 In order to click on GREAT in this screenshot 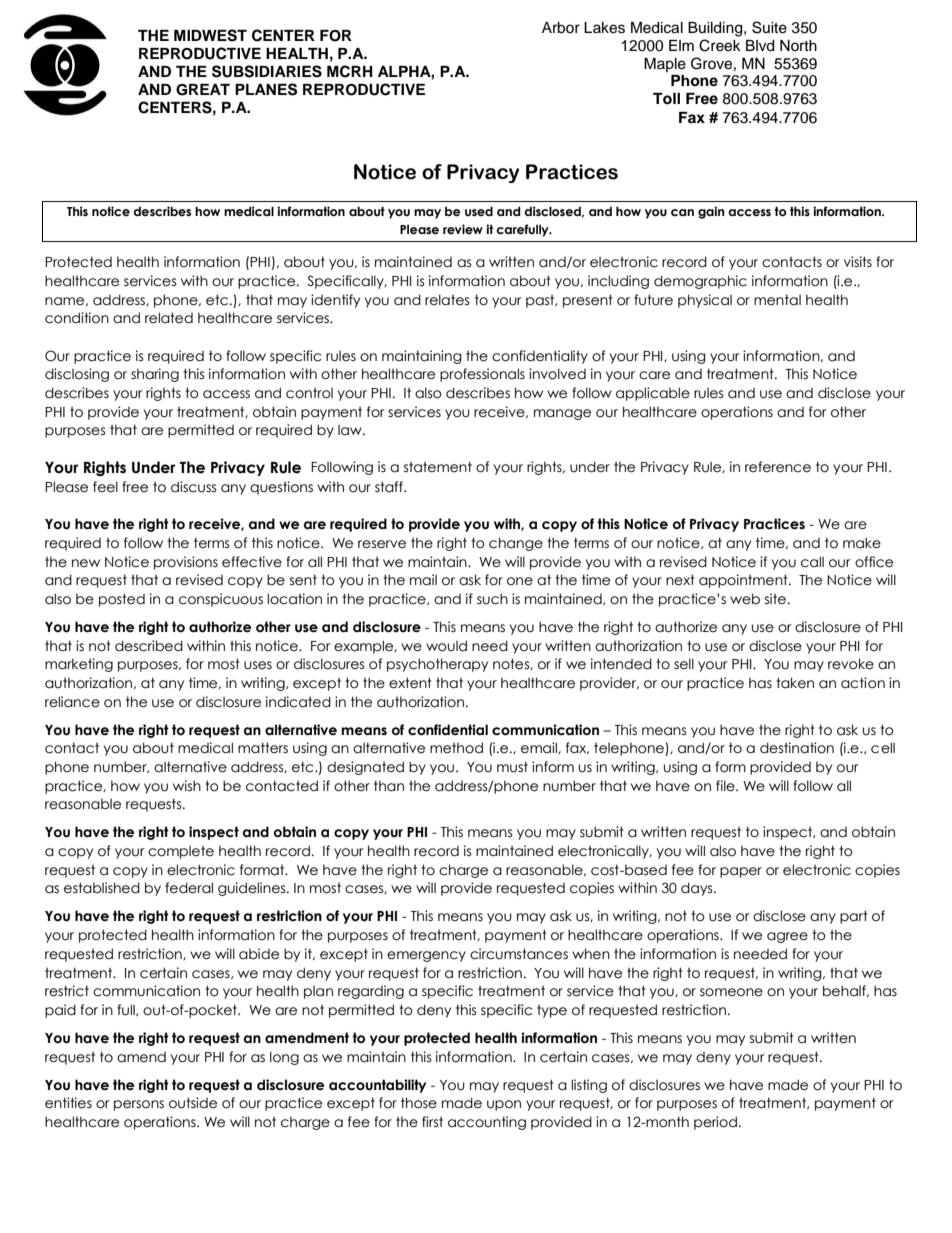, I will do `click(203, 90)`.
